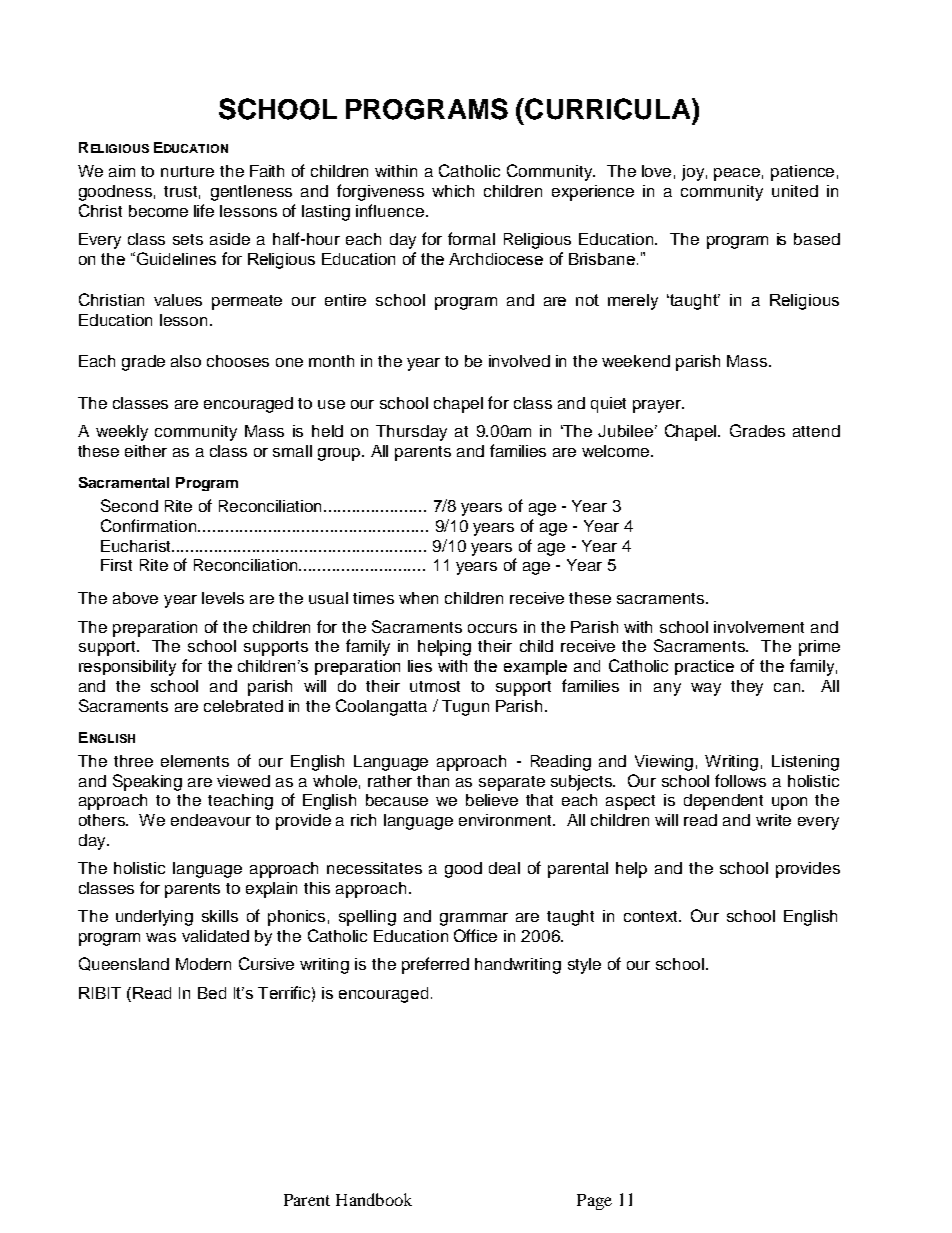 The width and height of the page is (952, 1233). What do you see at coordinates (453, 191) in the page?
I see `which` at bounding box center [453, 191].
